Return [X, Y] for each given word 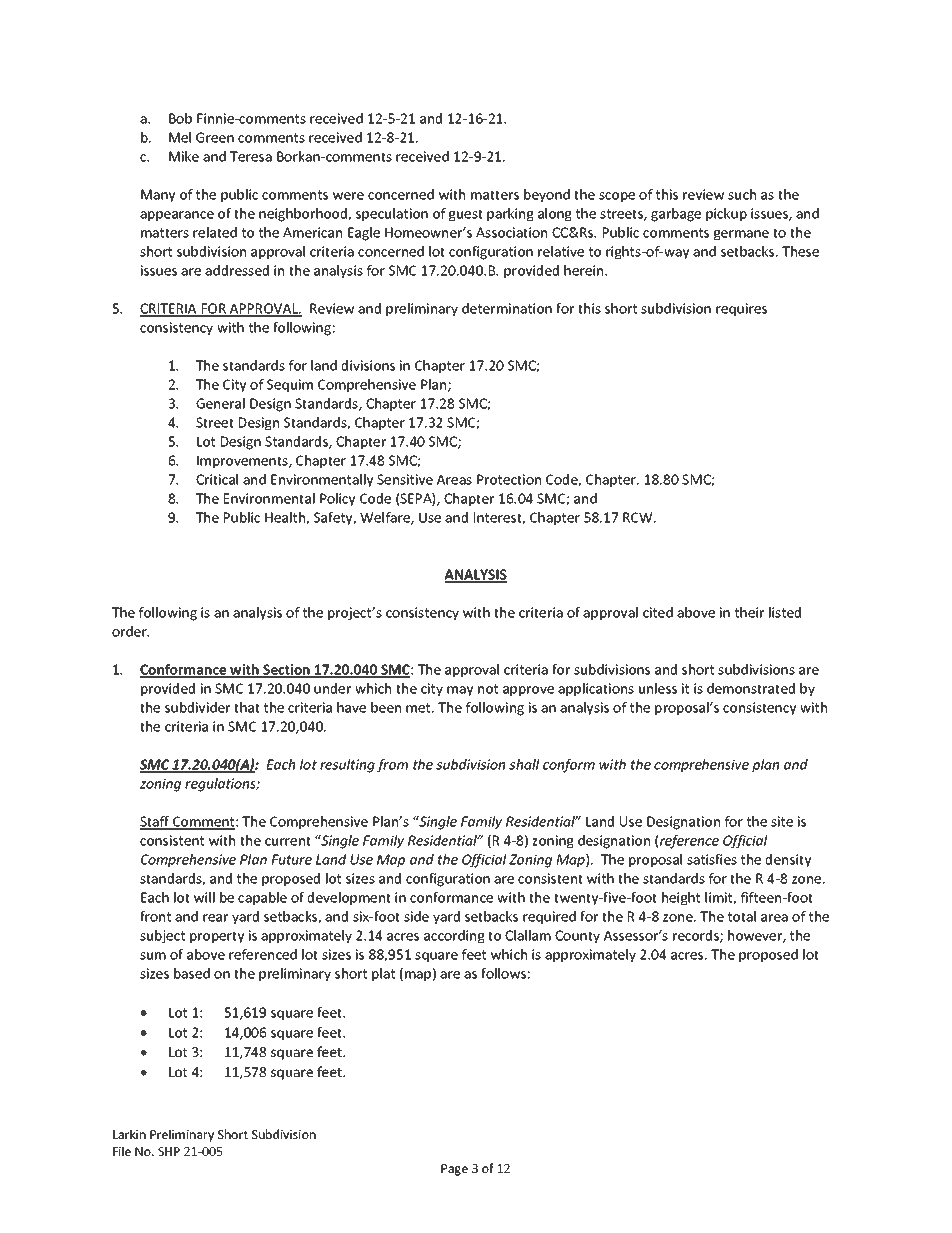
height [681, 899]
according [454, 937]
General [220, 403]
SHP [169, 1151]
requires [741, 310]
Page [454, 1170]
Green [215, 137]
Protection [509, 479]
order [130, 631]
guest [466, 215]
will [204, 897]
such [742, 194]
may [460, 691]
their [749, 612]
